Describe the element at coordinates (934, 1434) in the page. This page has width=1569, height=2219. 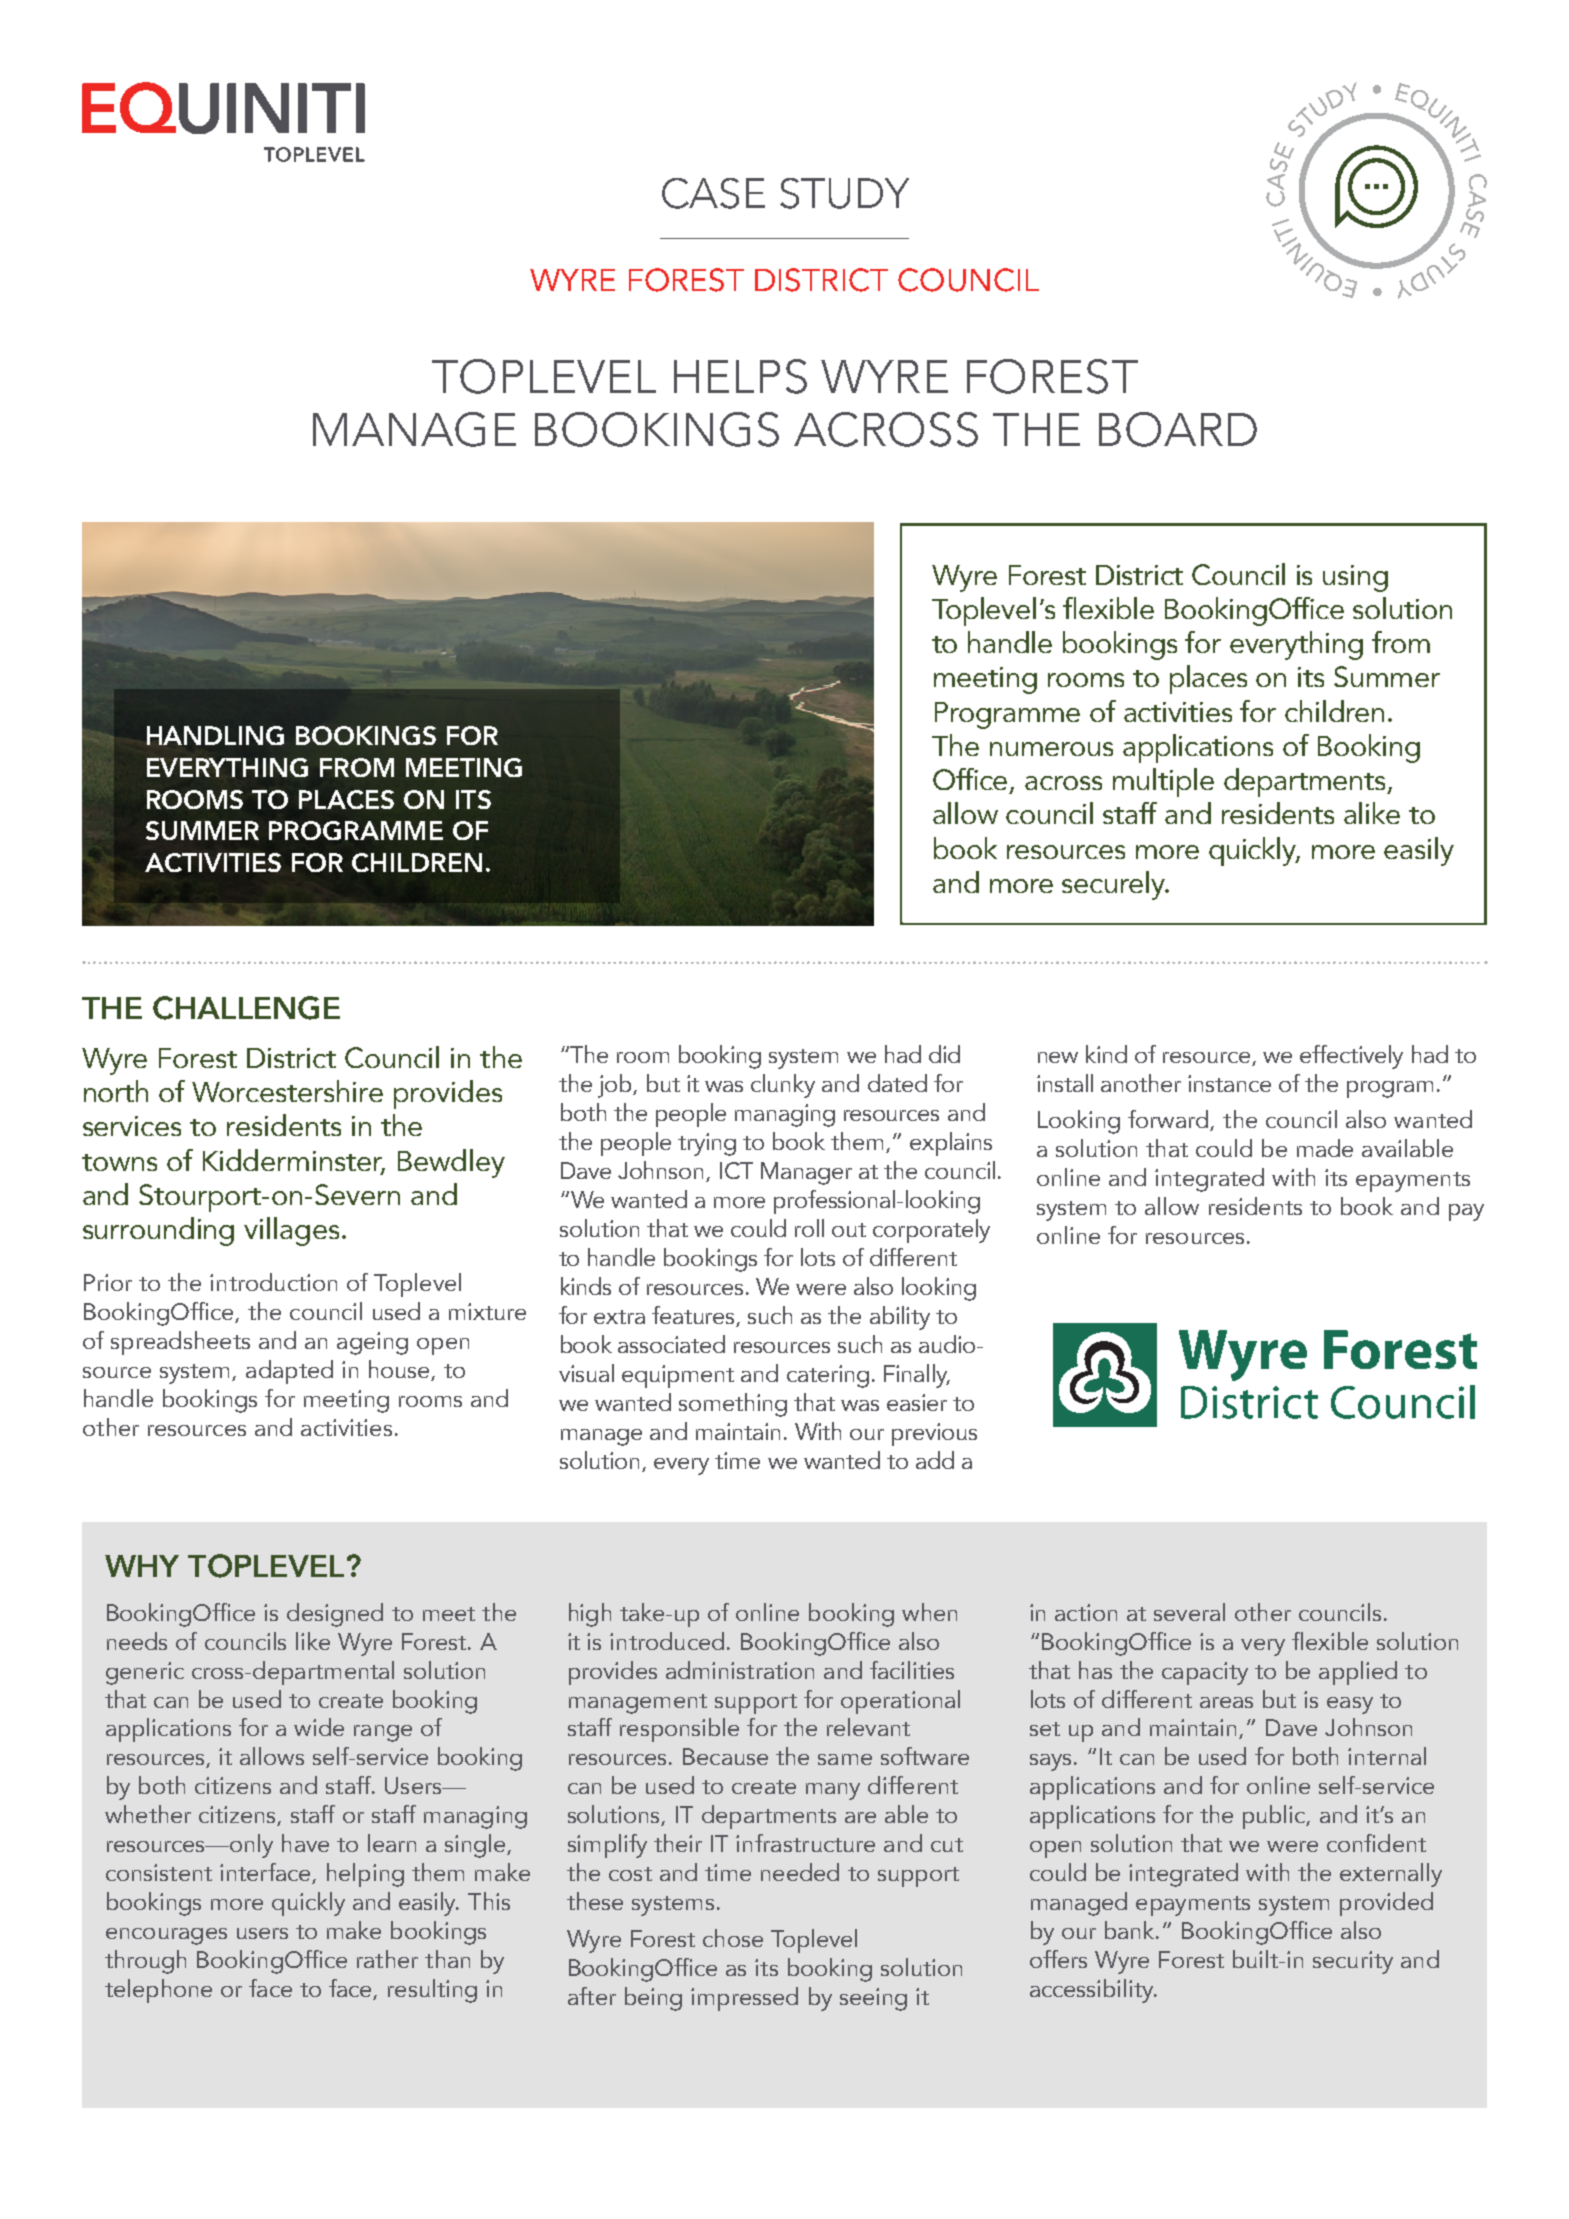
I see `previous` at that location.
